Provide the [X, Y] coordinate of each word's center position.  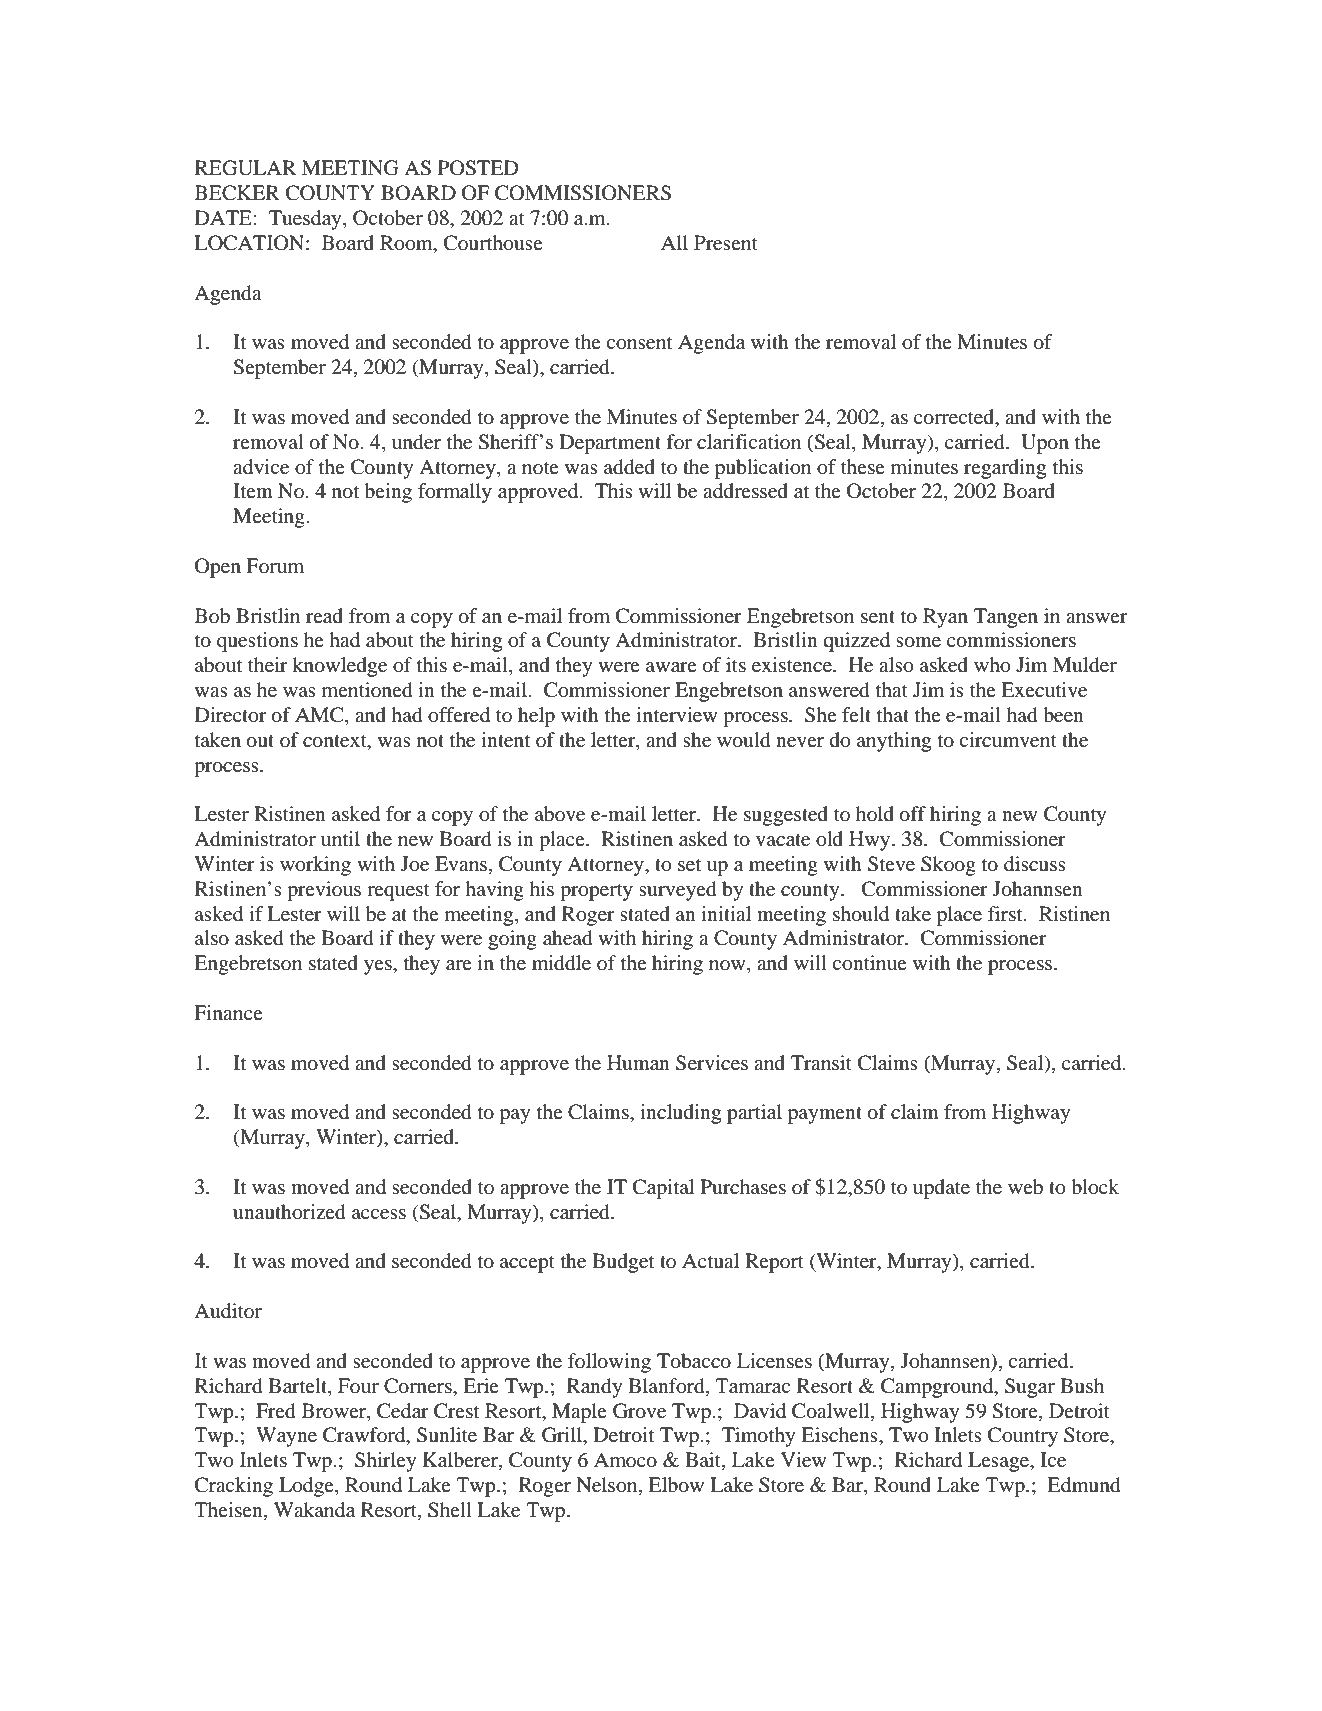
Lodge [307, 1487]
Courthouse [493, 243]
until [340, 838]
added [629, 467]
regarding [1005, 469]
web [1025, 1187]
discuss [1035, 864]
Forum [275, 565]
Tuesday [306, 220]
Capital [663, 1189]
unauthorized [289, 1212]
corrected [955, 418]
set [689, 865]
